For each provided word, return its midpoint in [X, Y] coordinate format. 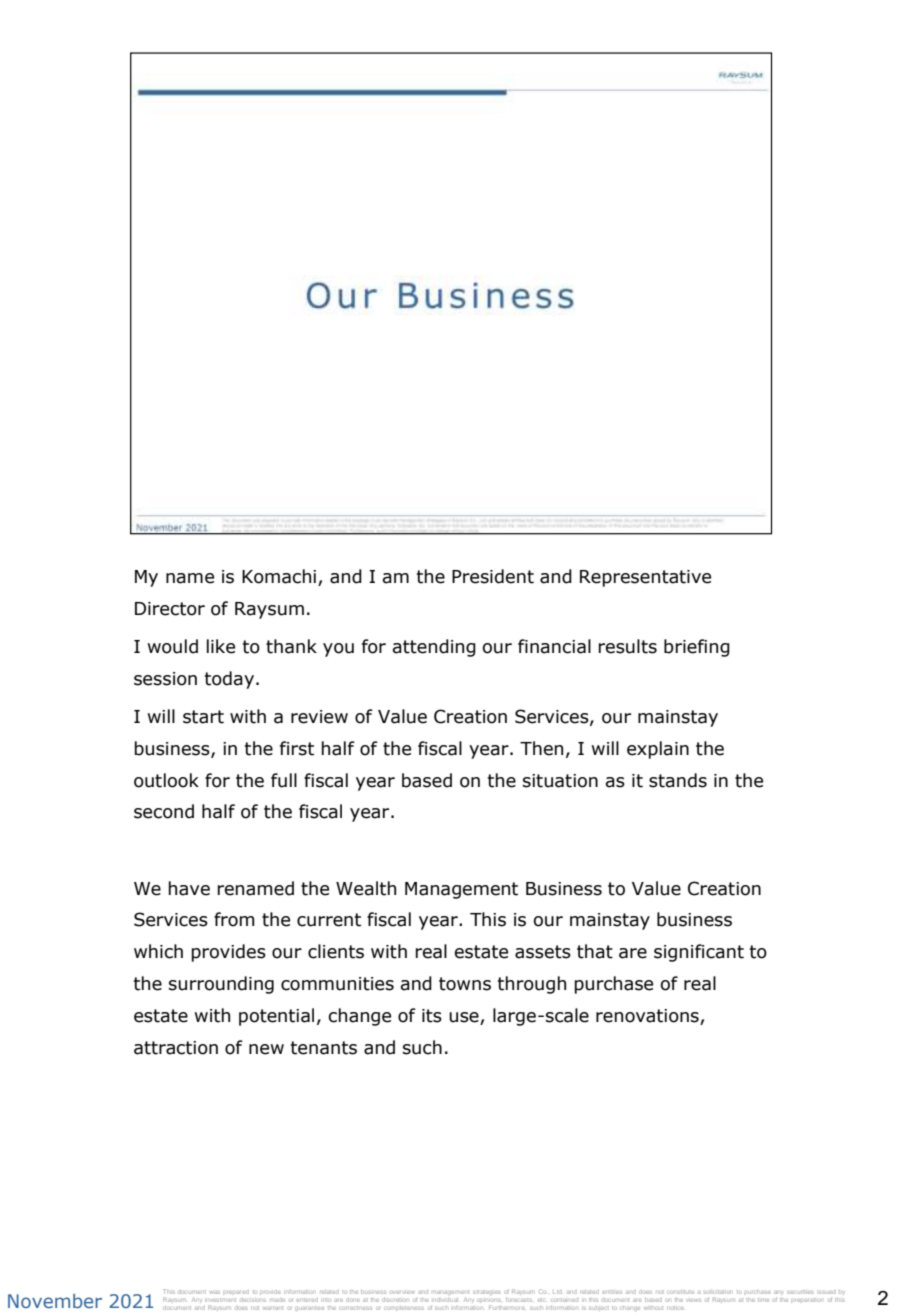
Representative [645, 578]
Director [170, 609]
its [432, 1016]
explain [658, 750]
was [215, 1292]
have [189, 888]
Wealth [366, 888]
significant [699, 953]
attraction [176, 1048]
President [493, 576]
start [203, 717]
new [266, 1049]
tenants [324, 1048]
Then [541, 748]
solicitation [718, 1292]
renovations [648, 1017]
